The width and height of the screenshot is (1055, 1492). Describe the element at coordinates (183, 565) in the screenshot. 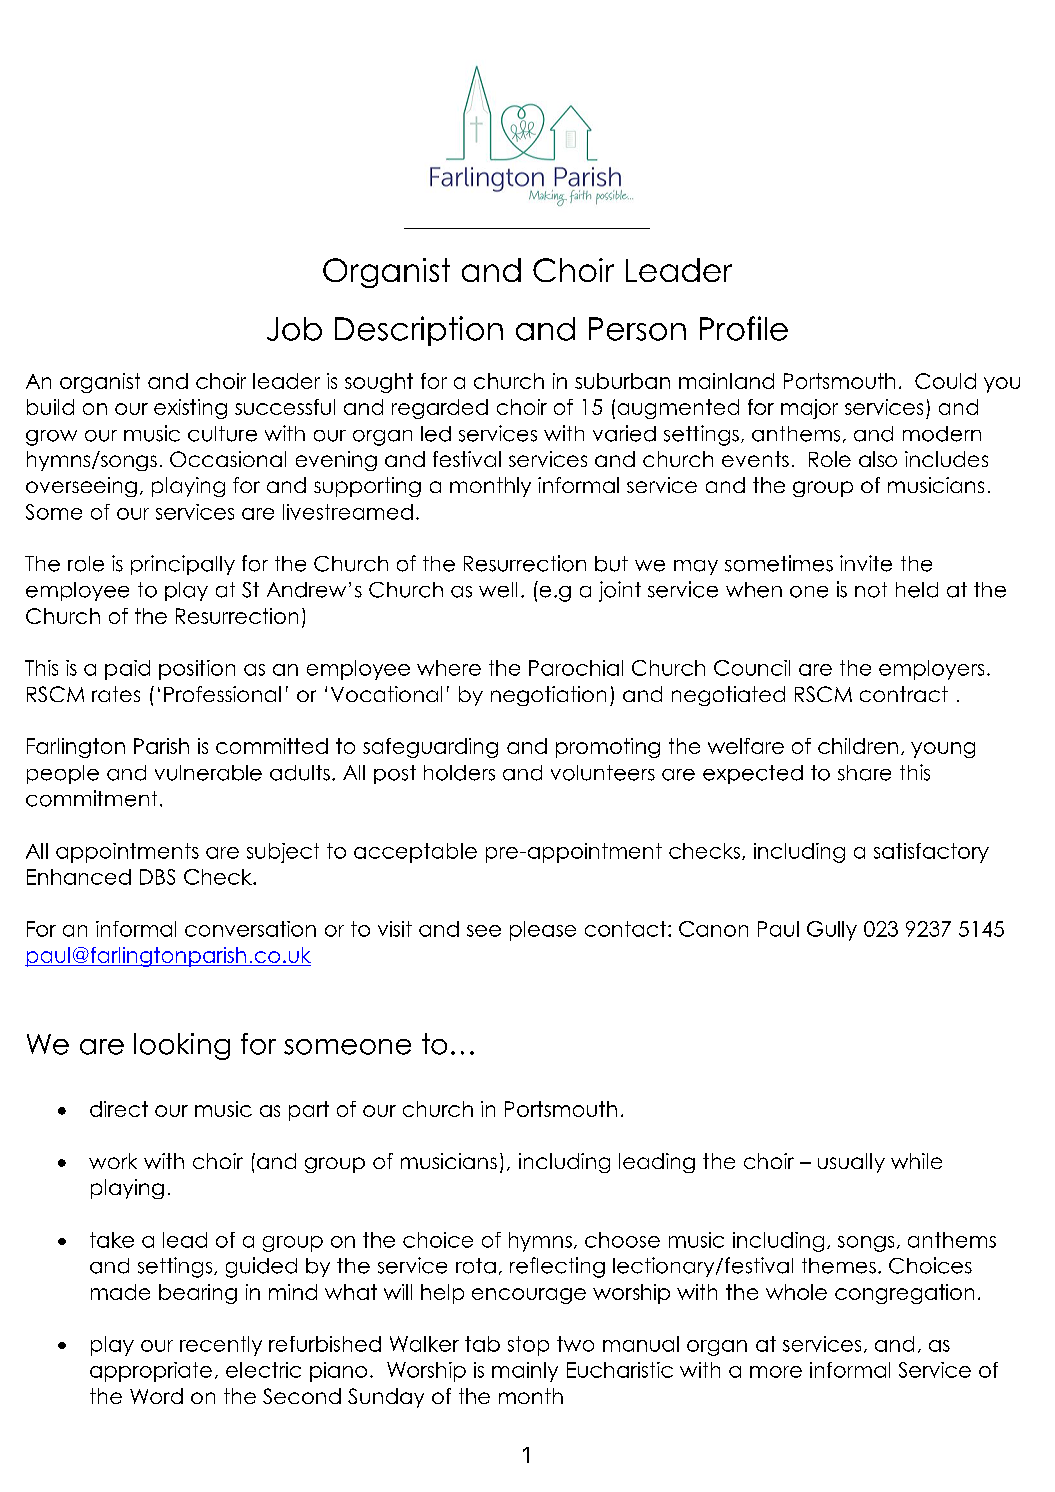

I see `principally` at that location.
